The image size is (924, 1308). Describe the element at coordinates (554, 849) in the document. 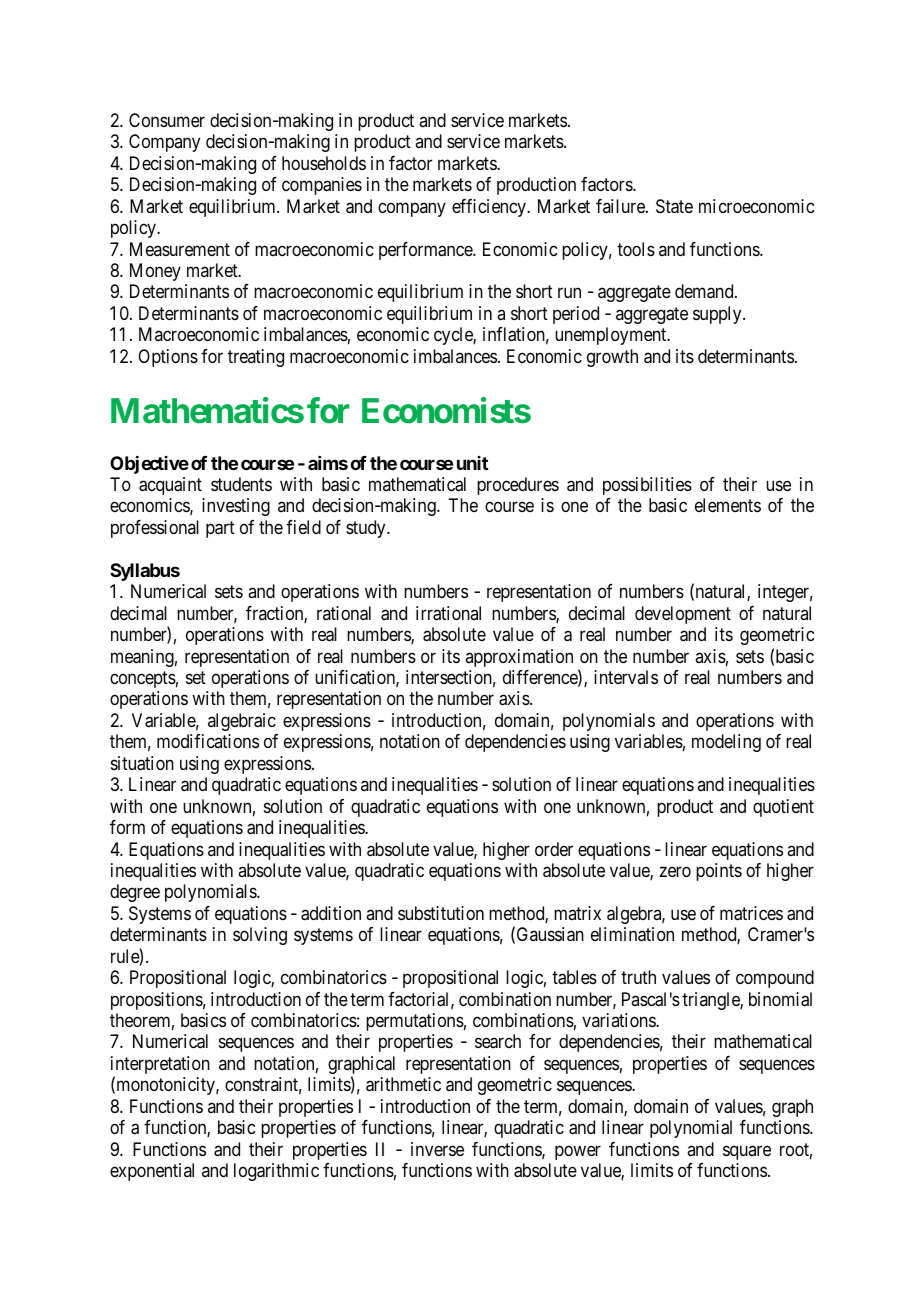

I see `order` at that location.
